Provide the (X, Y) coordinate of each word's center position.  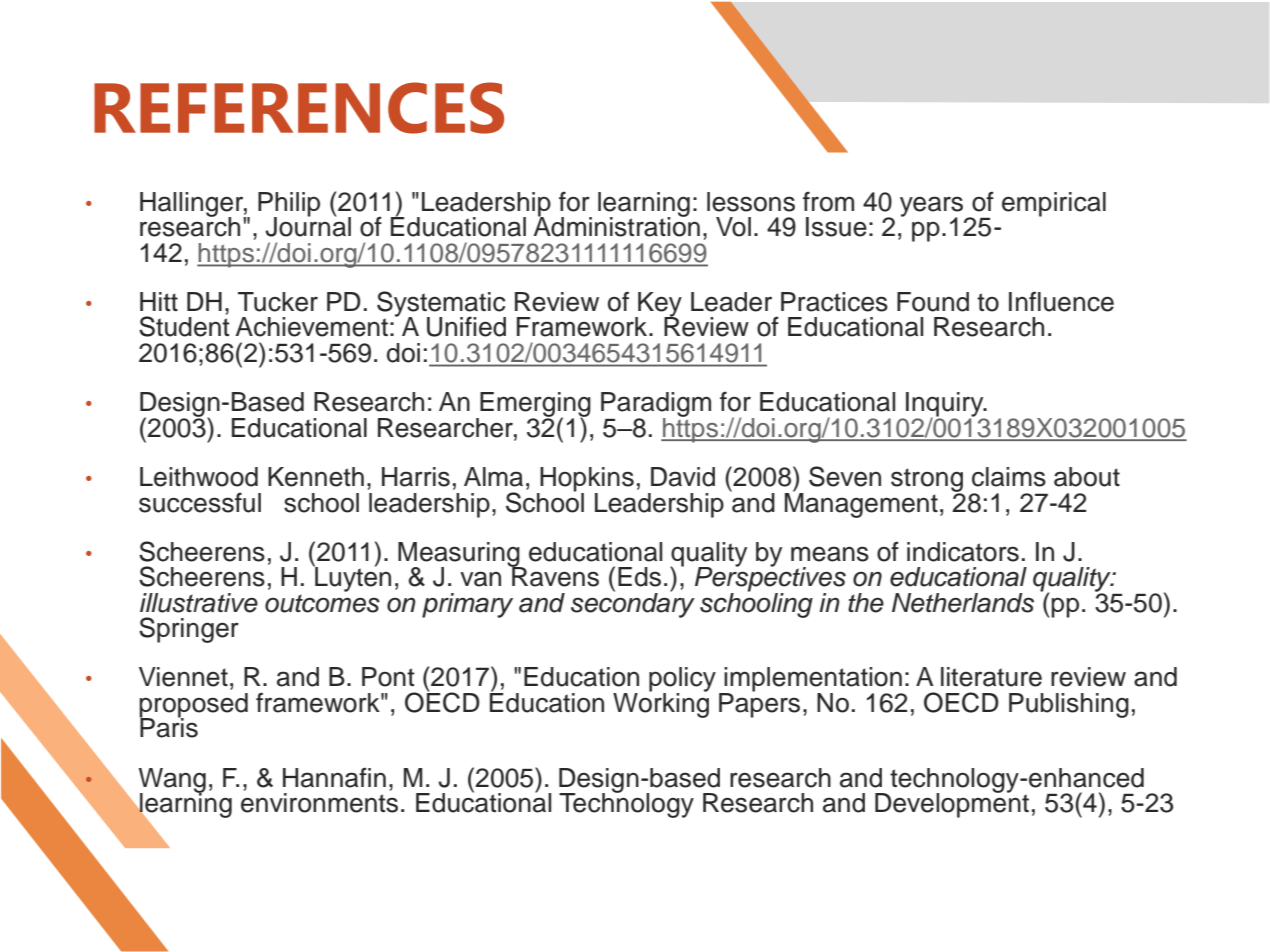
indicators (963, 552)
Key (659, 305)
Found (933, 302)
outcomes (322, 602)
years (931, 207)
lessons (751, 202)
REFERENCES (299, 108)
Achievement (311, 327)
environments (319, 803)
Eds (639, 577)
